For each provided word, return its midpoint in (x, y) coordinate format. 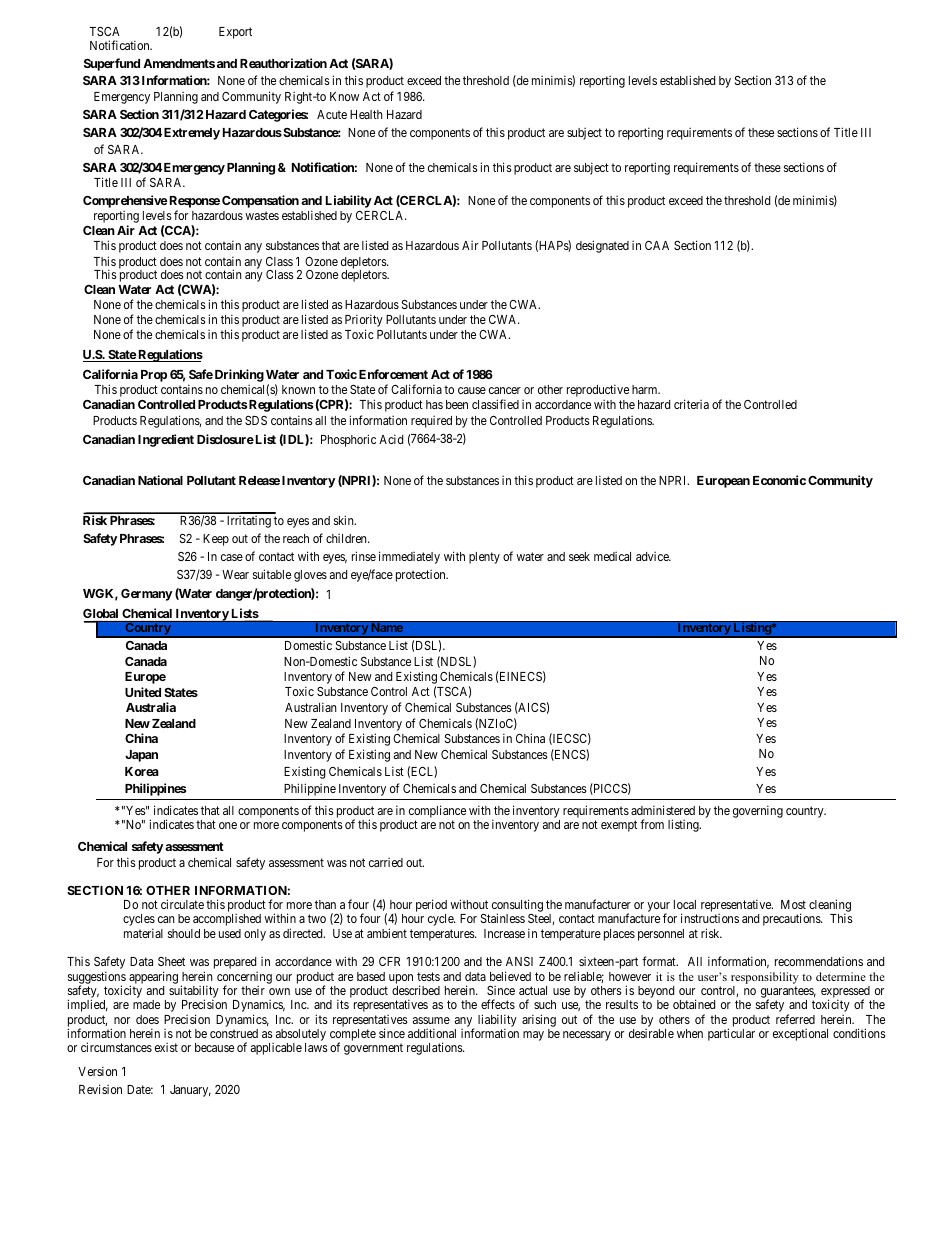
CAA (657, 245)
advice (653, 556)
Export (235, 33)
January (190, 1091)
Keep (216, 540)
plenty (484, 558)
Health (366, 114)
